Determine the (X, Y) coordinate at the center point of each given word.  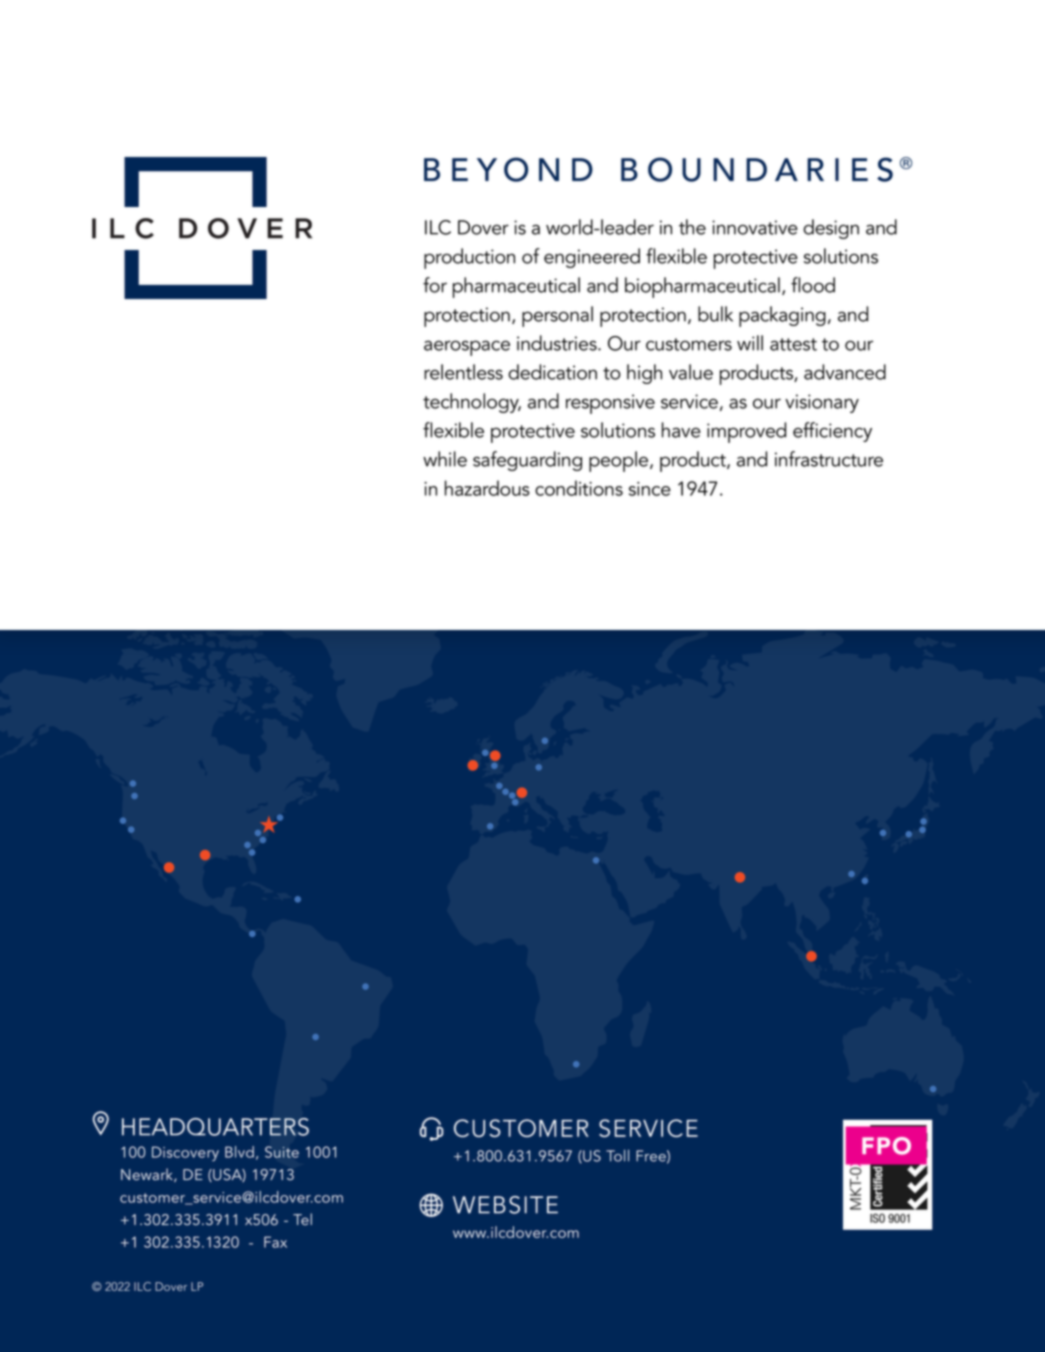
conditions (579, 488)
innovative (755, 227)
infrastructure (829, 459)
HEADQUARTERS (215, 1127)
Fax (275, 1242)
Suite (282, 1152)
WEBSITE (505, 1205)
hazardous (487, 488)
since (650, 489)
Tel (302, 1219)
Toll (617, 1156)
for (435, 285)
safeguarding (527, 461)
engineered (592, 258)
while (445, 459)
